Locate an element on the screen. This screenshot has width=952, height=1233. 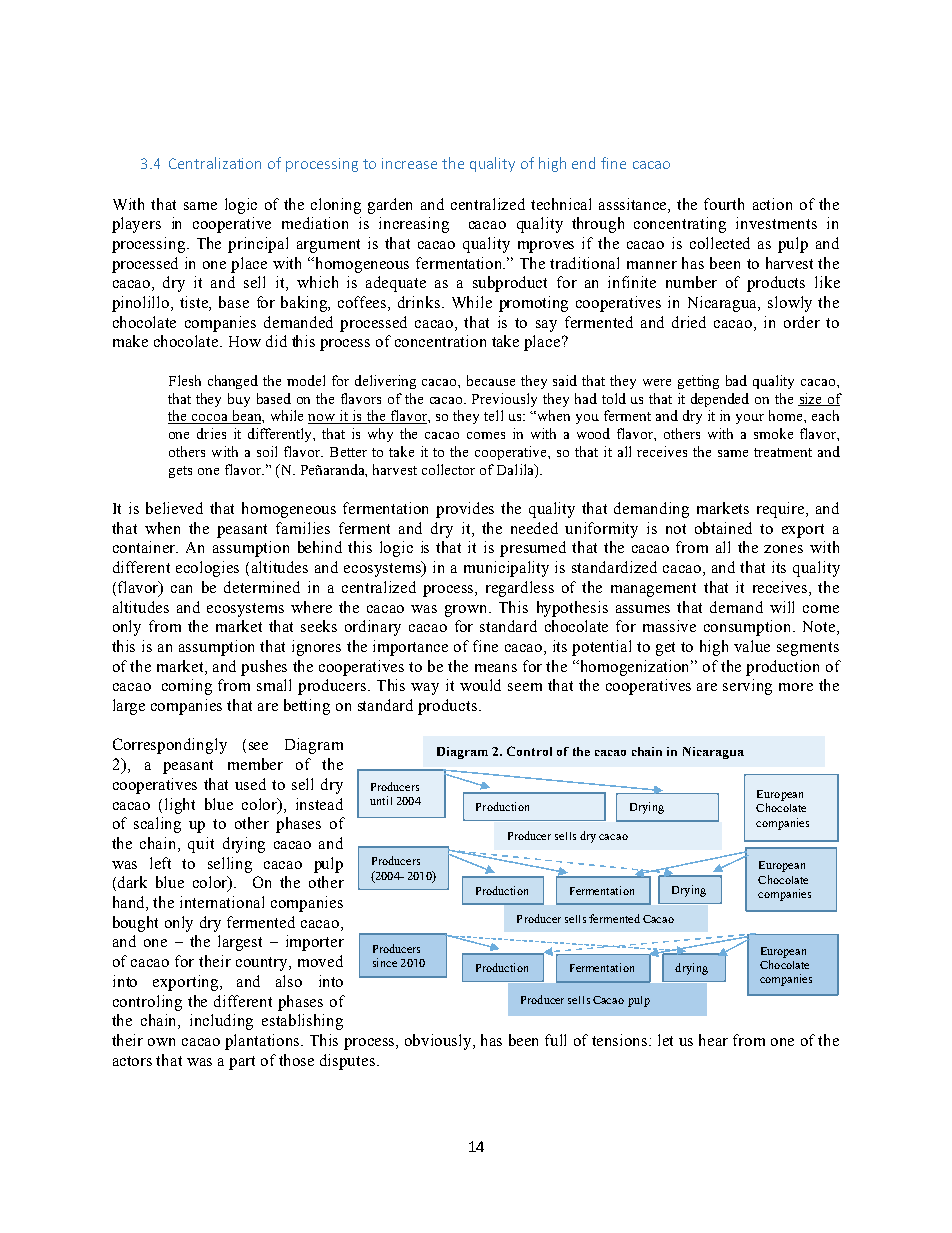
Centralization is located at coordinates (215, 163).
